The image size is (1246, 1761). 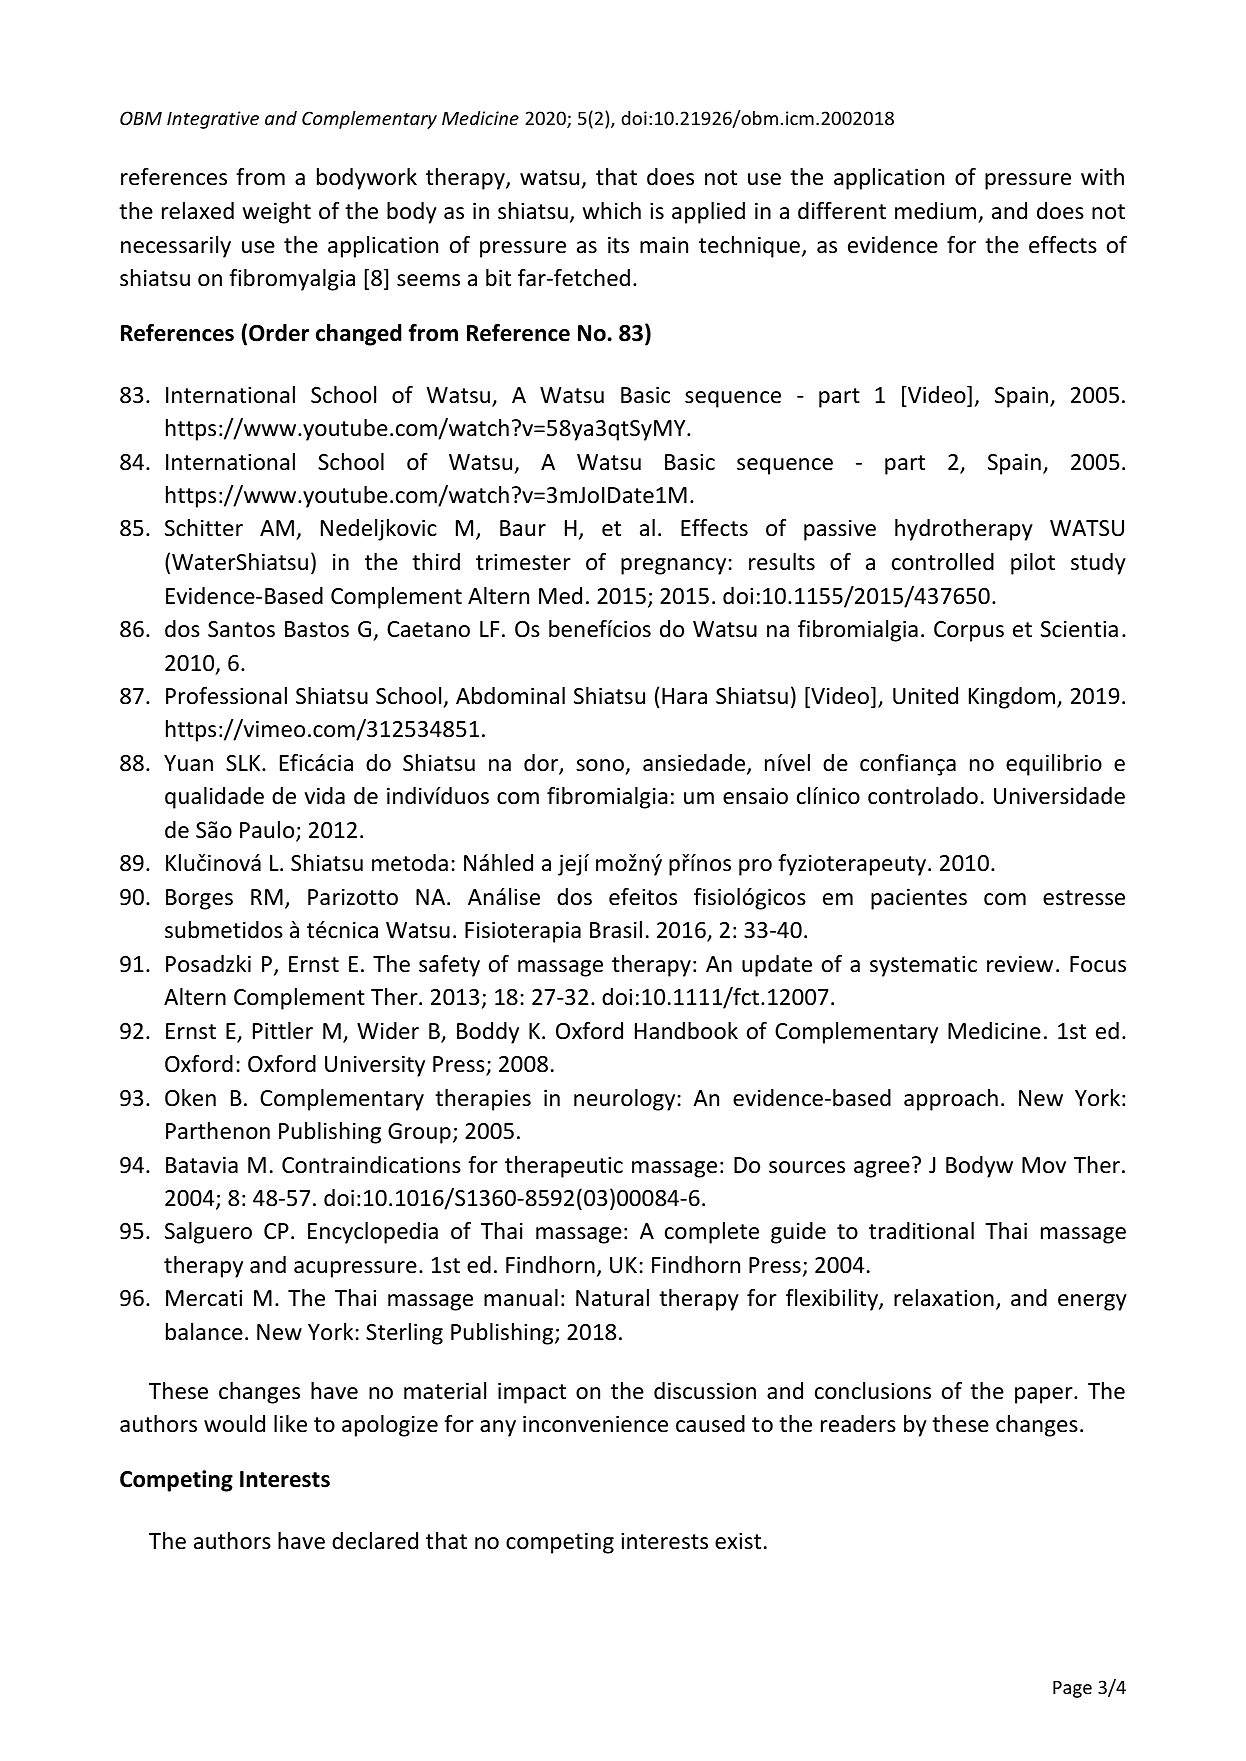 I want to click on Borges, so click(x=199, y=899).
